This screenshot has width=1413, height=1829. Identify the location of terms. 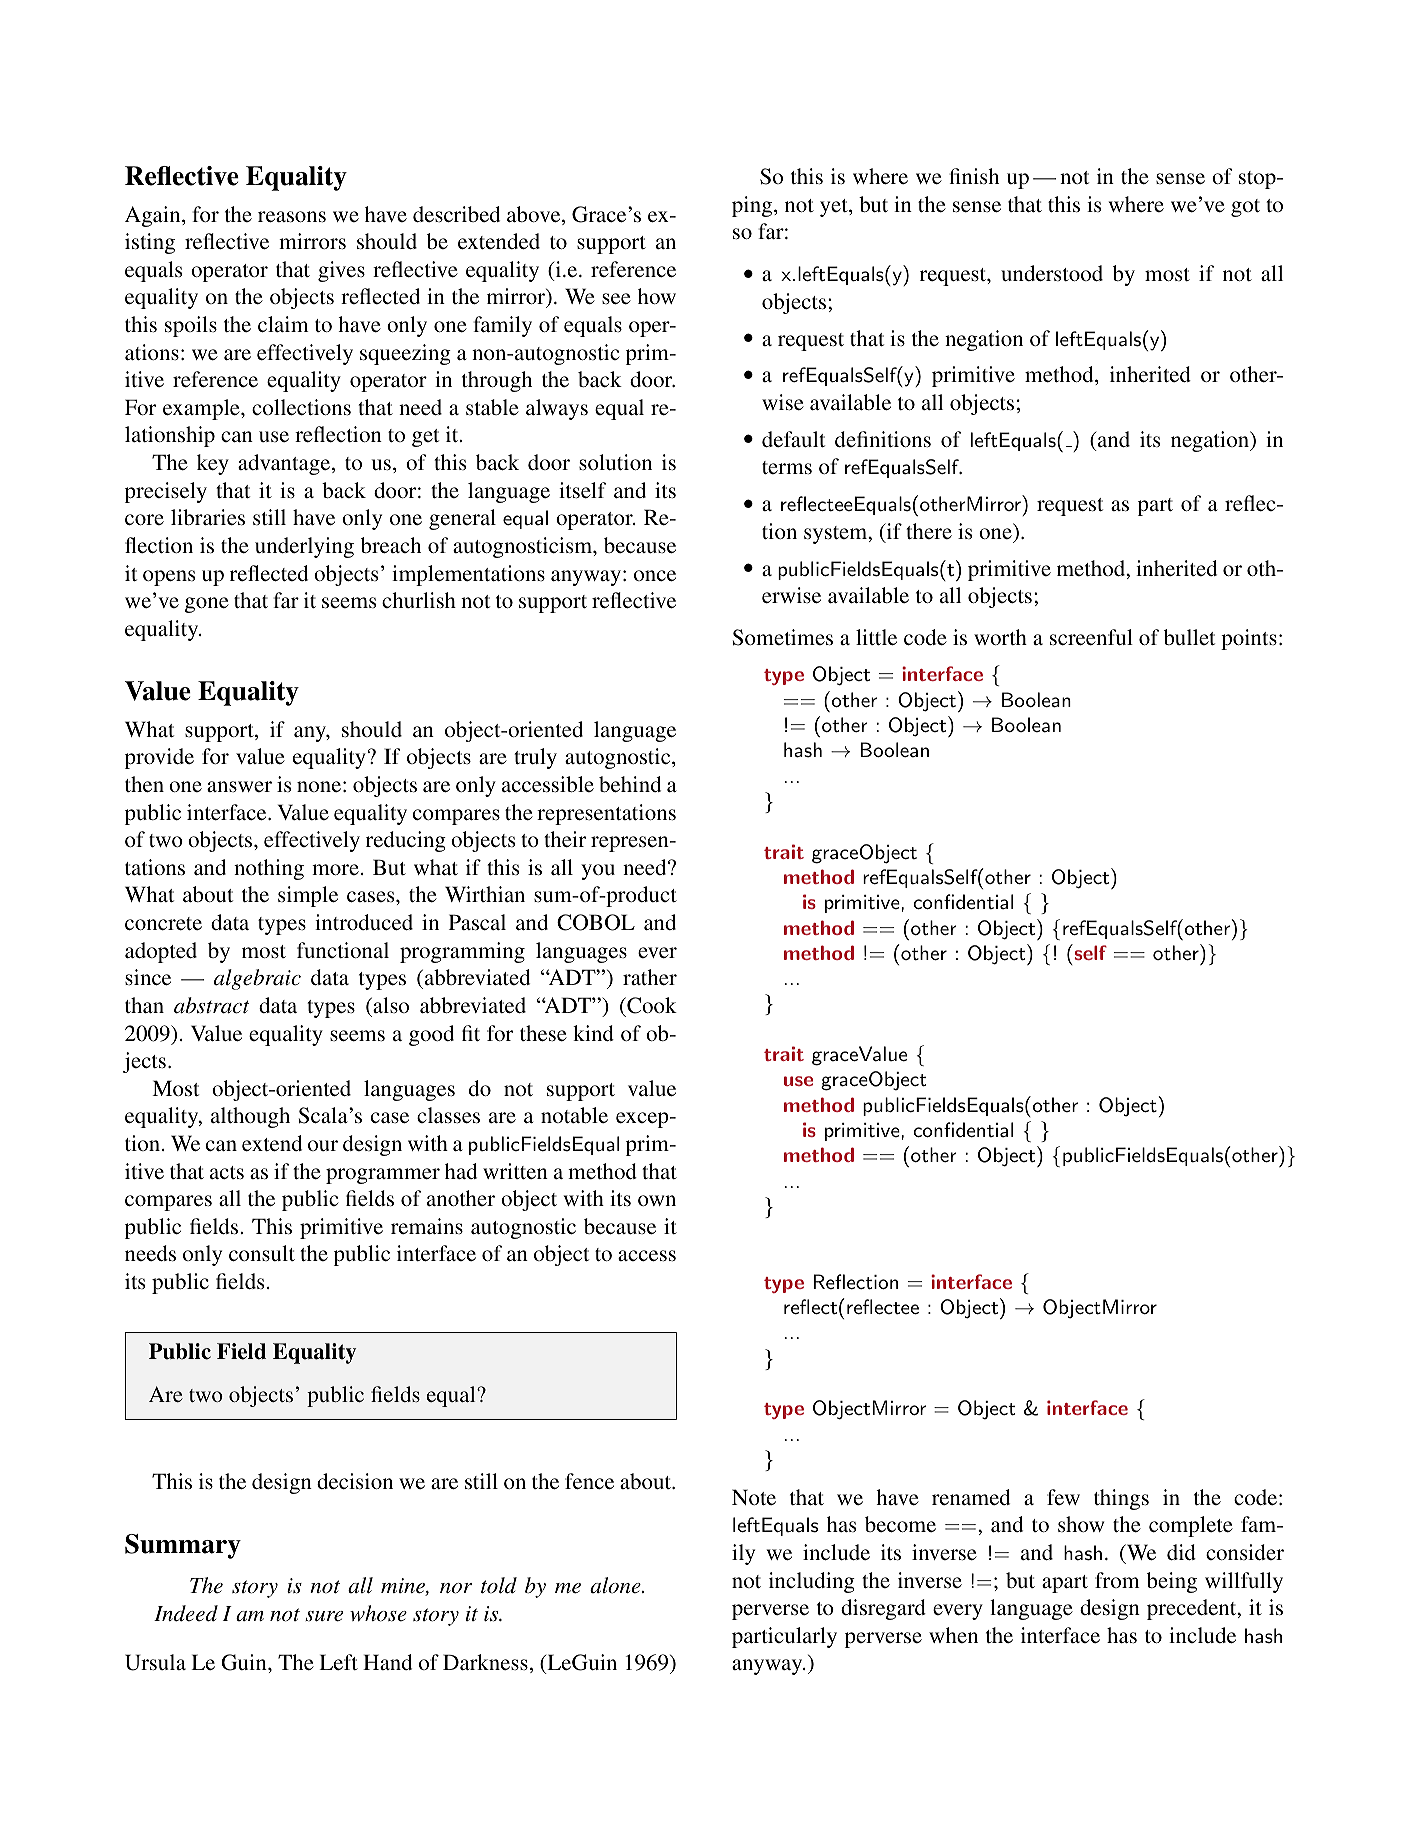
(787, 468).
